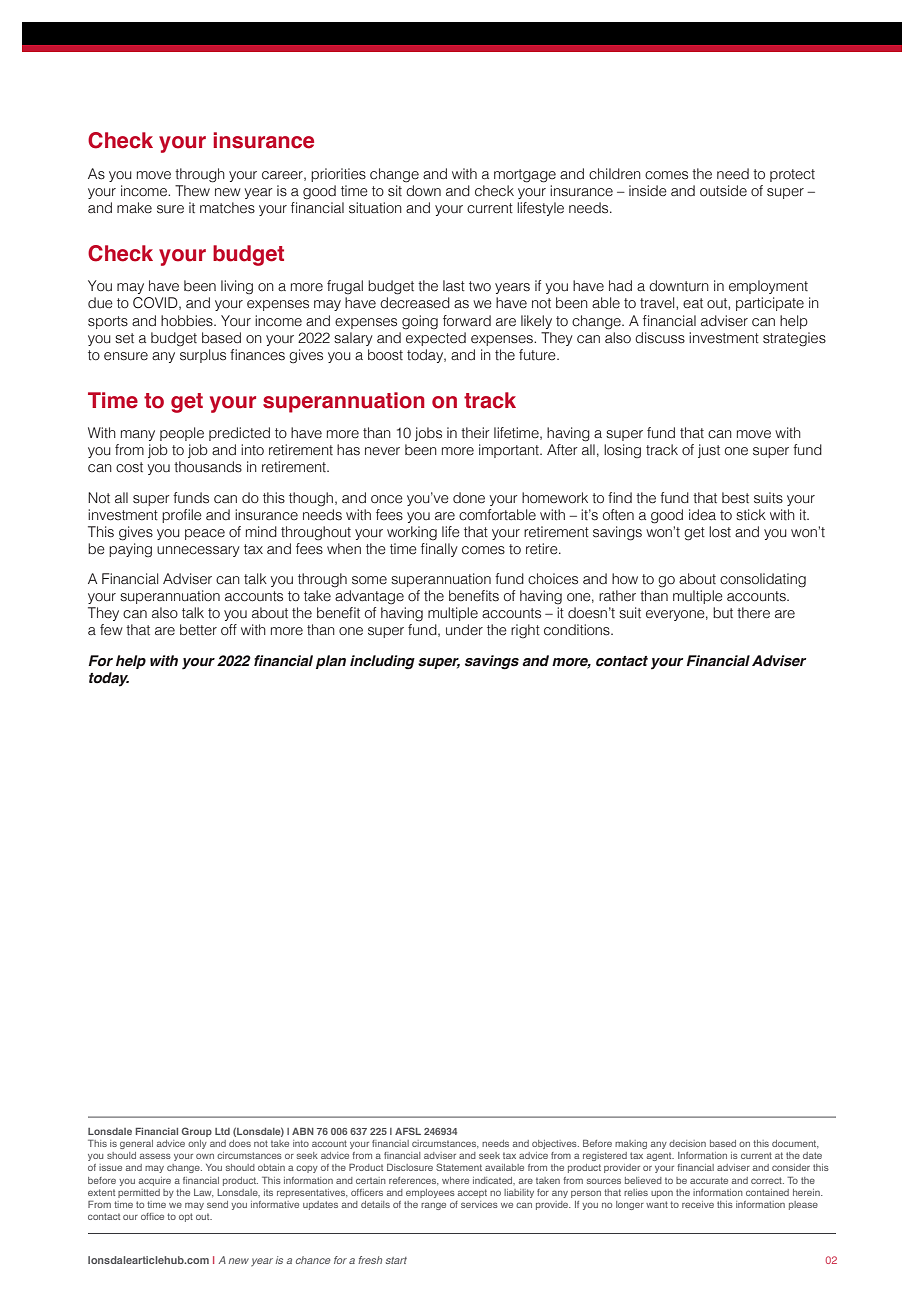  Describe the element at coordinates (475, 433) in the screenshot. I see `their` at that location.
